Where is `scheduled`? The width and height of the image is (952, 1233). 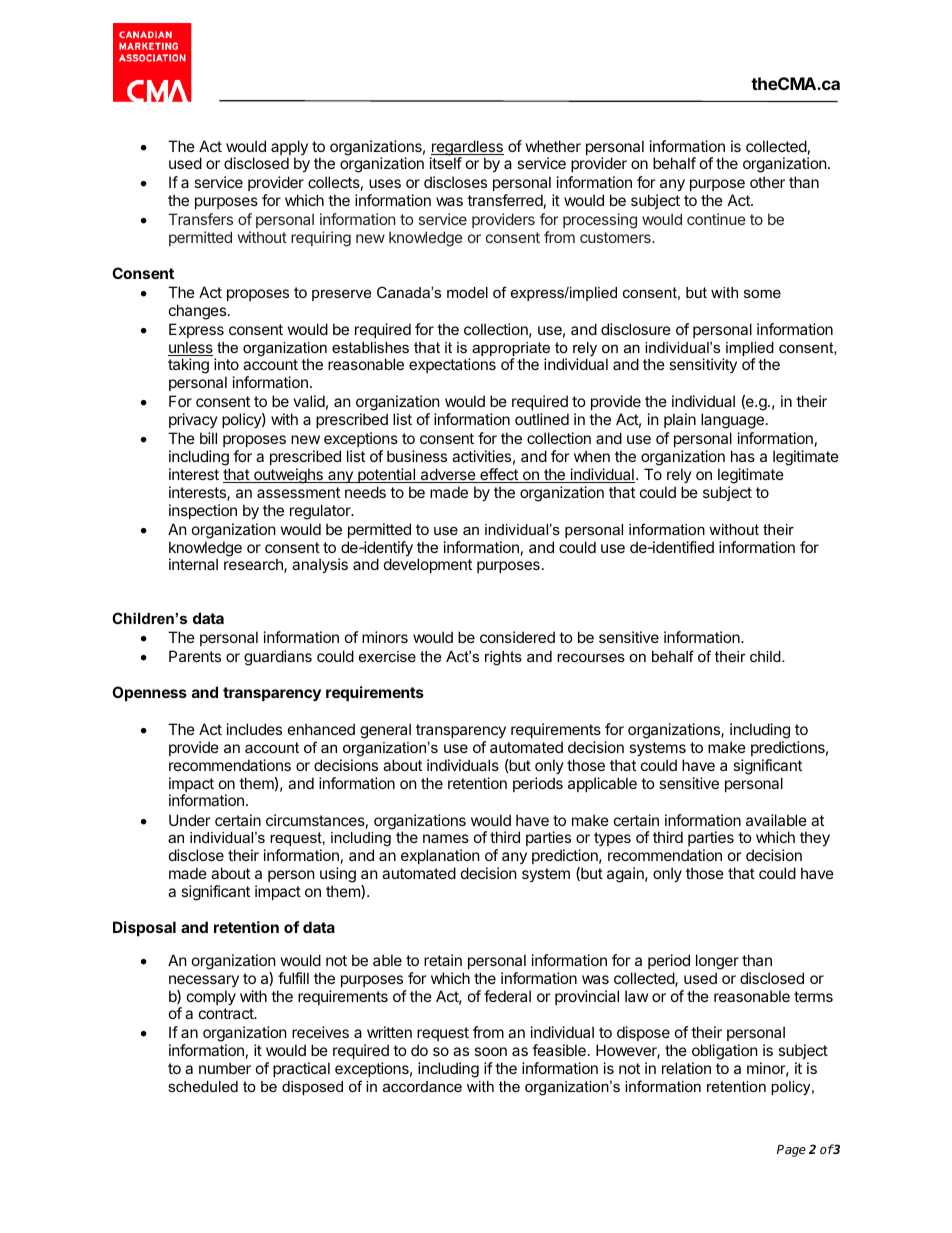
scheduled is located at coordinates (203, 1086).
